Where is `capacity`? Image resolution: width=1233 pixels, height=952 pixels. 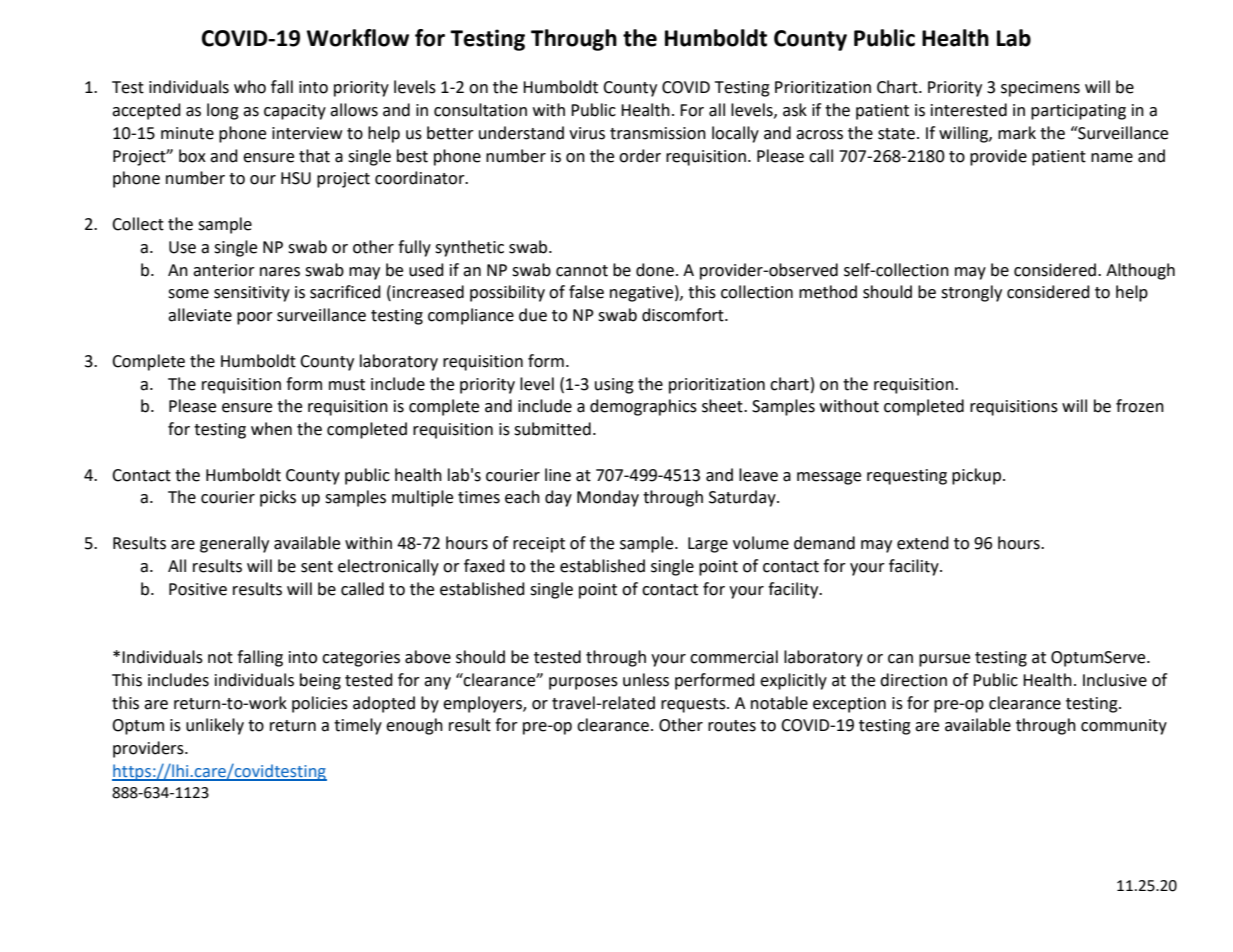 capacity is located at coordinates (295, 112).
